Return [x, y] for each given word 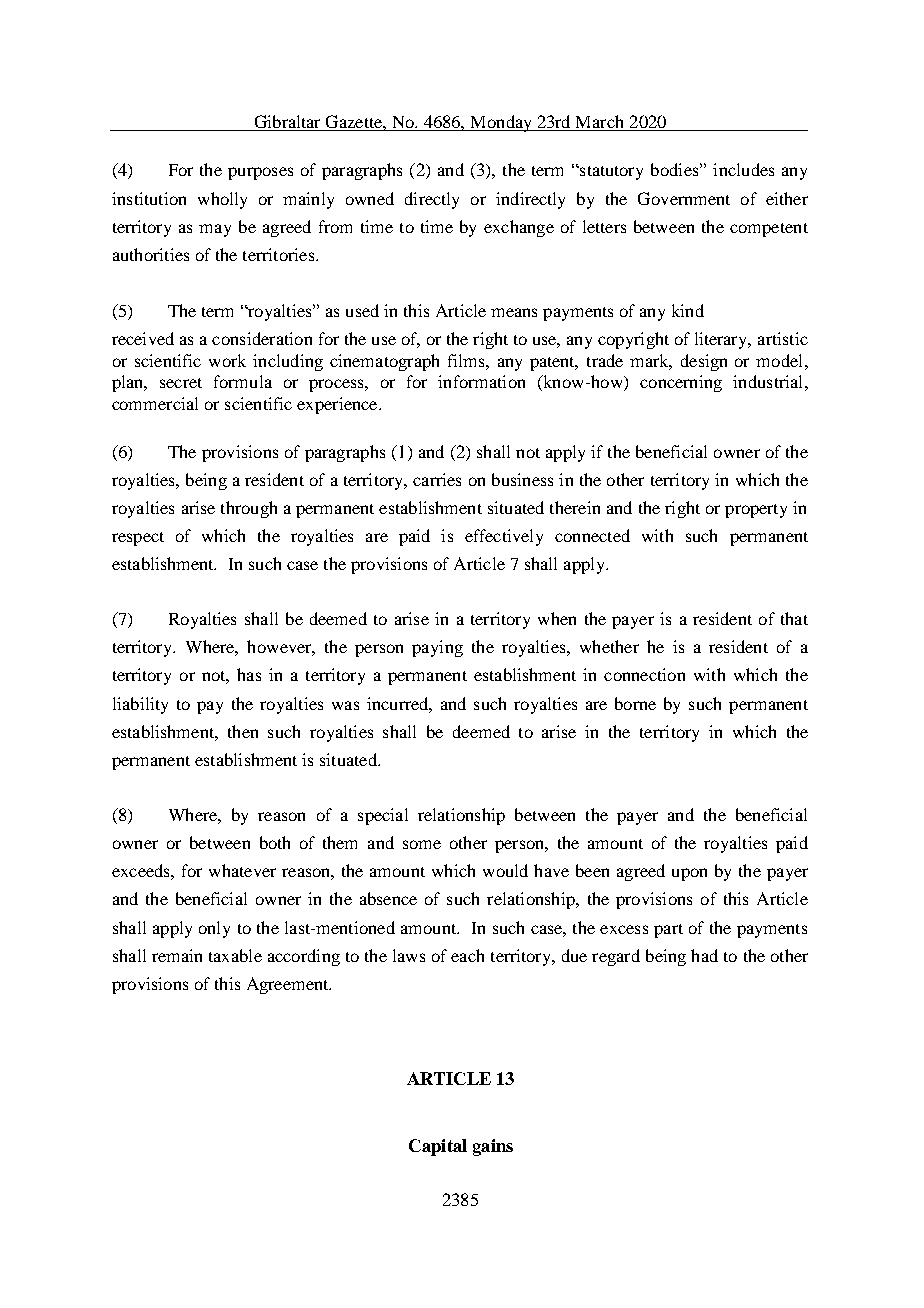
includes [743, 169]
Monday [501, 123]
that [794, 618]
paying [437, 648]
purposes [260, 173]
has [249, 674]
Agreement [289, 985]
